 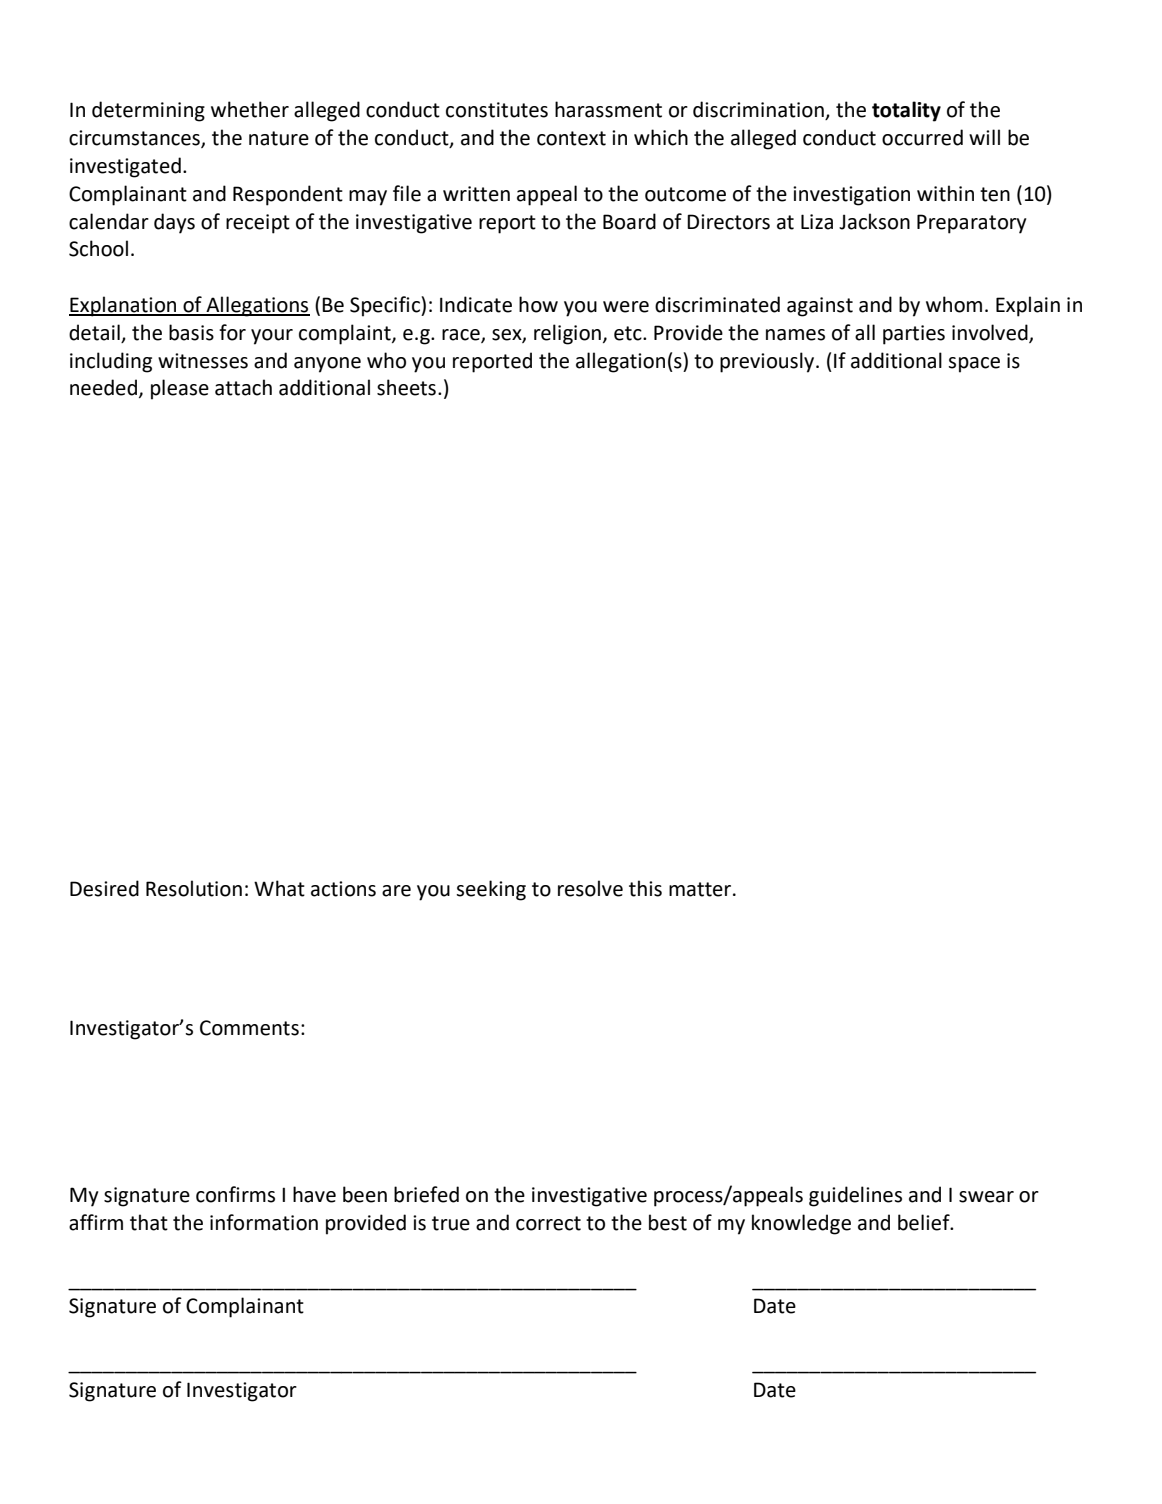 What do you see at coordinates (590, 888) in the page?
I see `resolve` at bounding box center [590, 888].
